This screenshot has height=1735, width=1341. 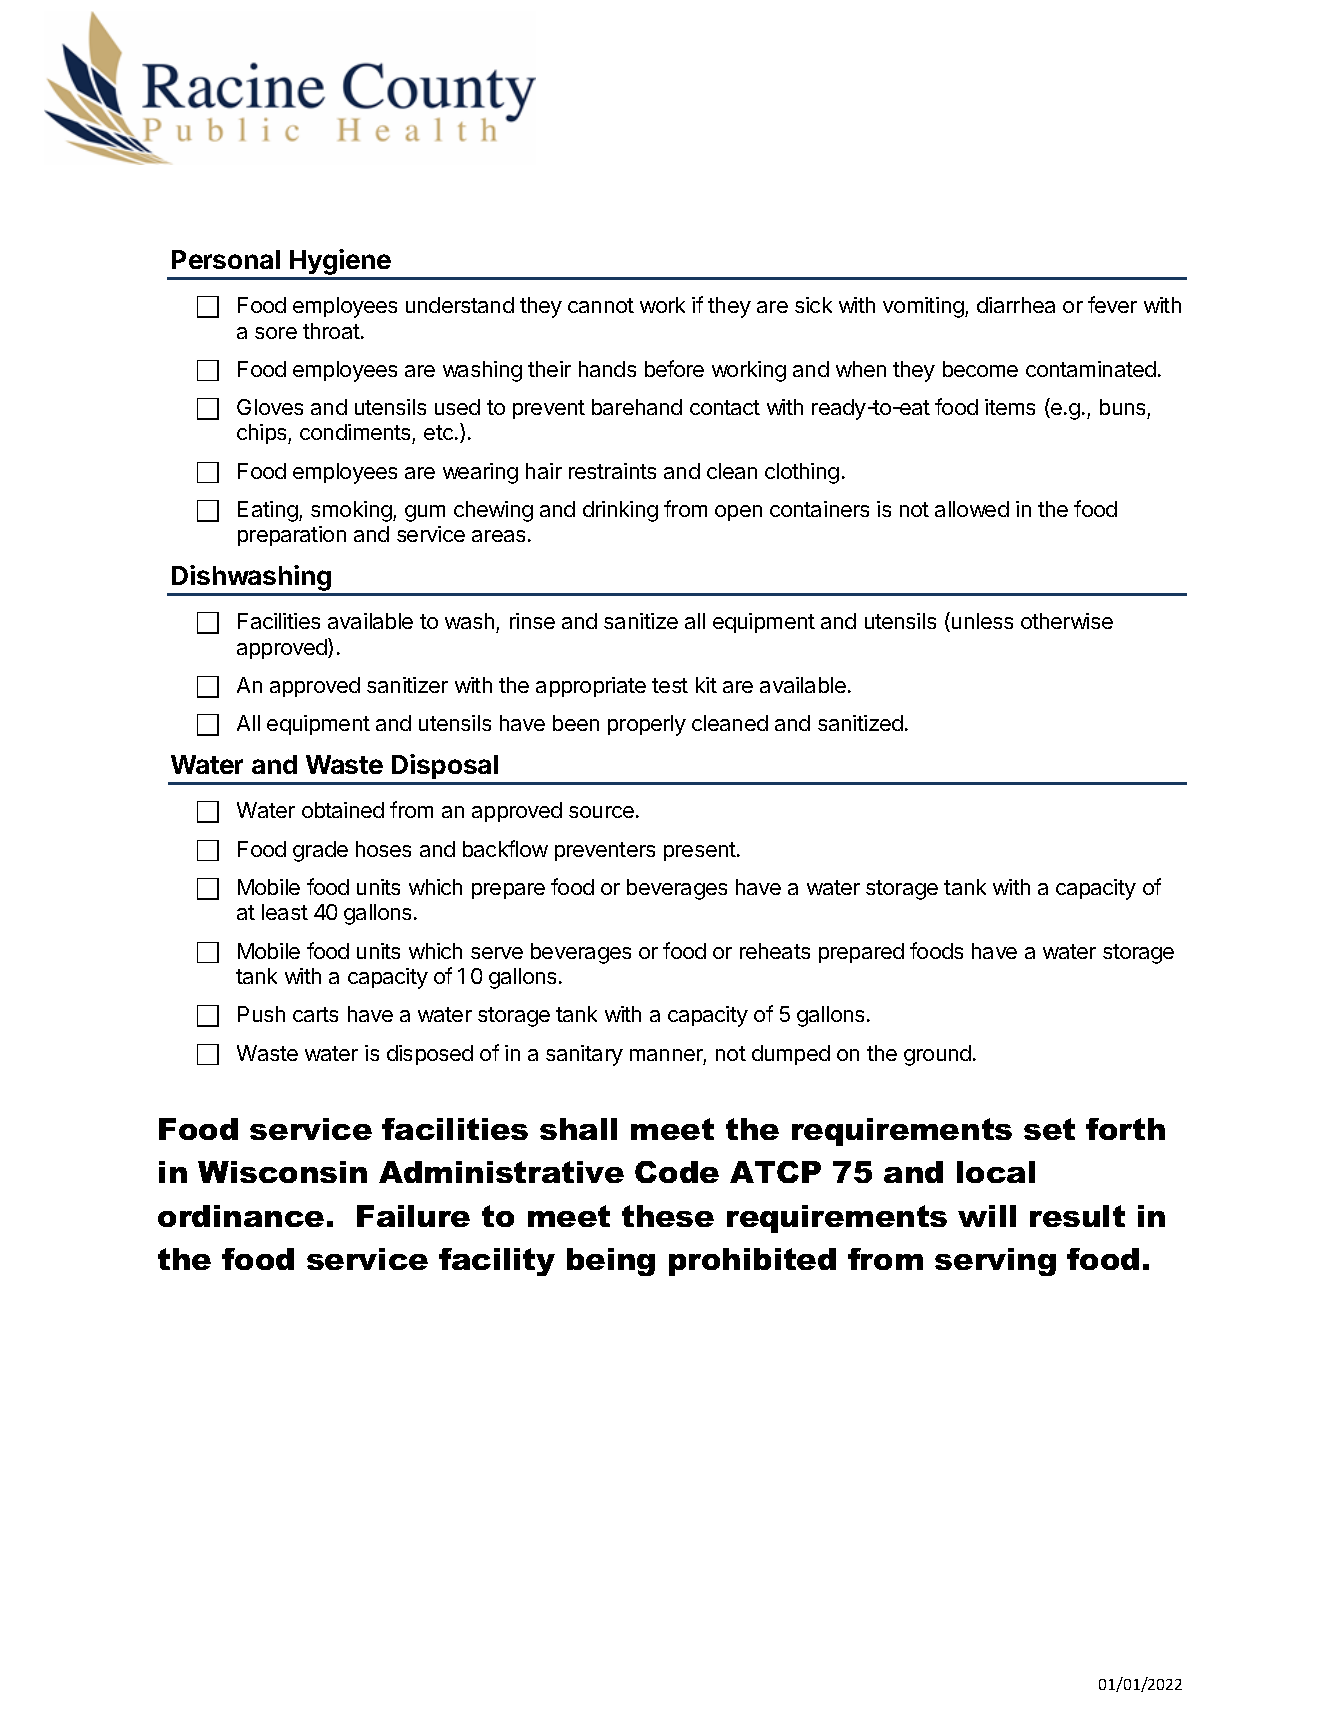 What do you see at coordinates (937, 1055) in the screenshot?
I see `ground` at bounding box center [937, 1055].
